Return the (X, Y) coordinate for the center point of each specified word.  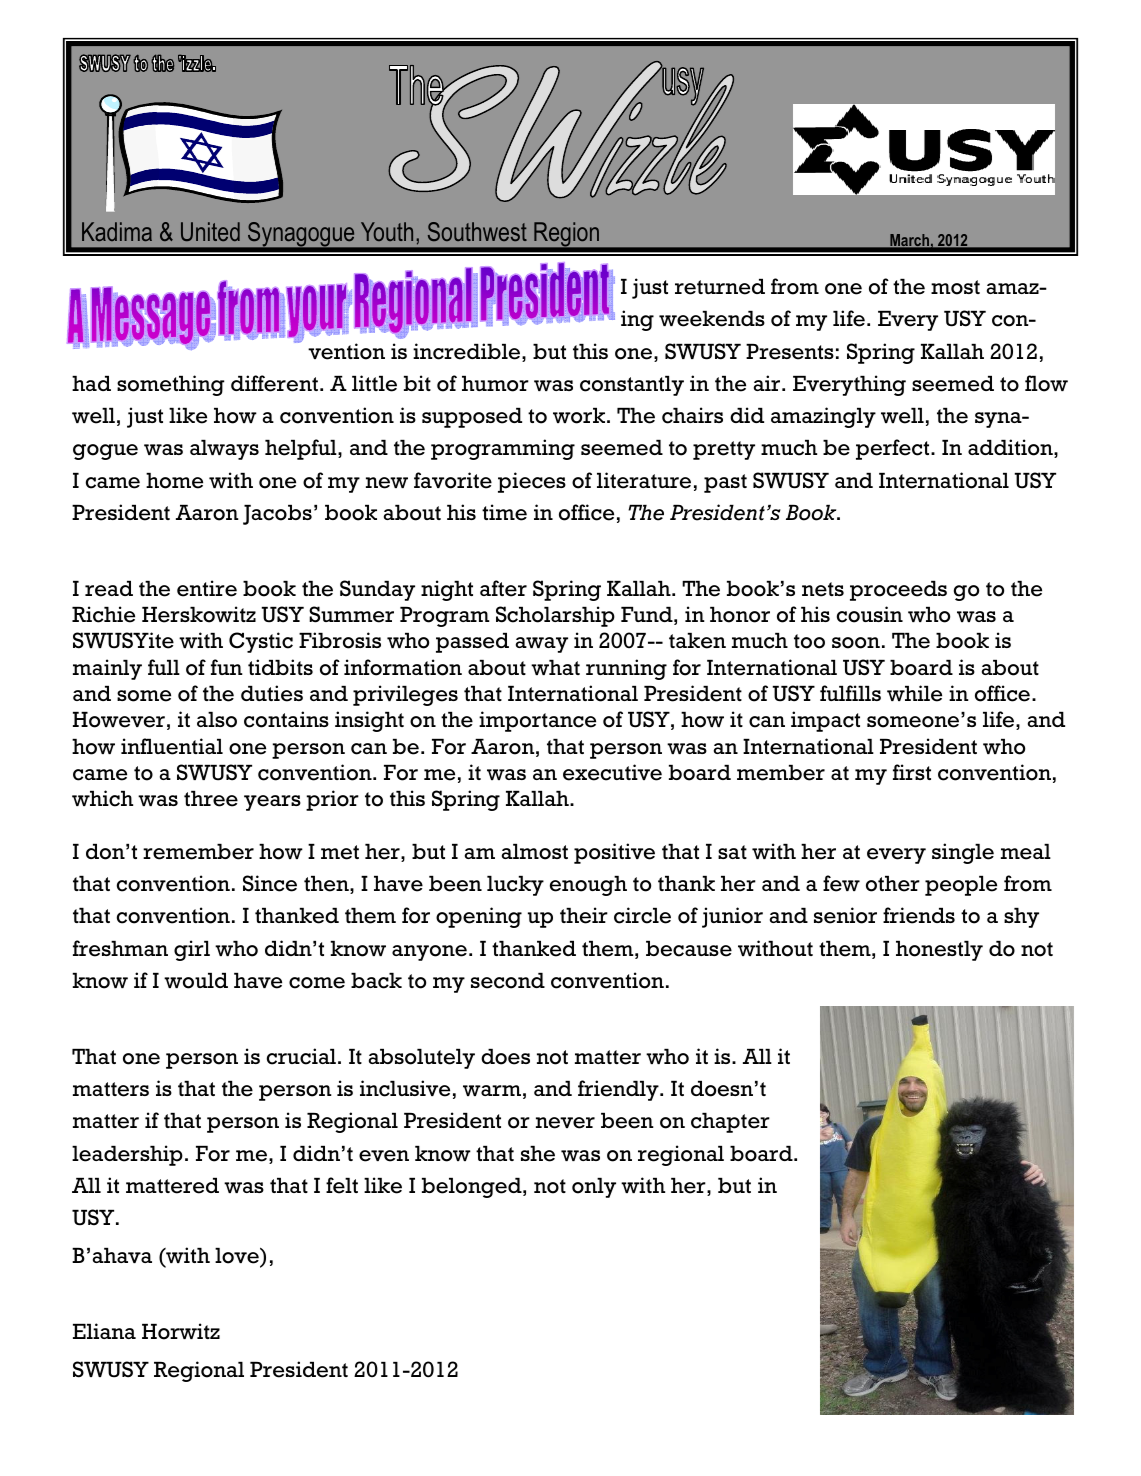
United (210, 231)
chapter (730, 1123)
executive (612, 772)
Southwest (477, 231)
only (594, 1188)
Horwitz (181, 1331)
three (211, 799)
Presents (790, 352)
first (912, 772)
